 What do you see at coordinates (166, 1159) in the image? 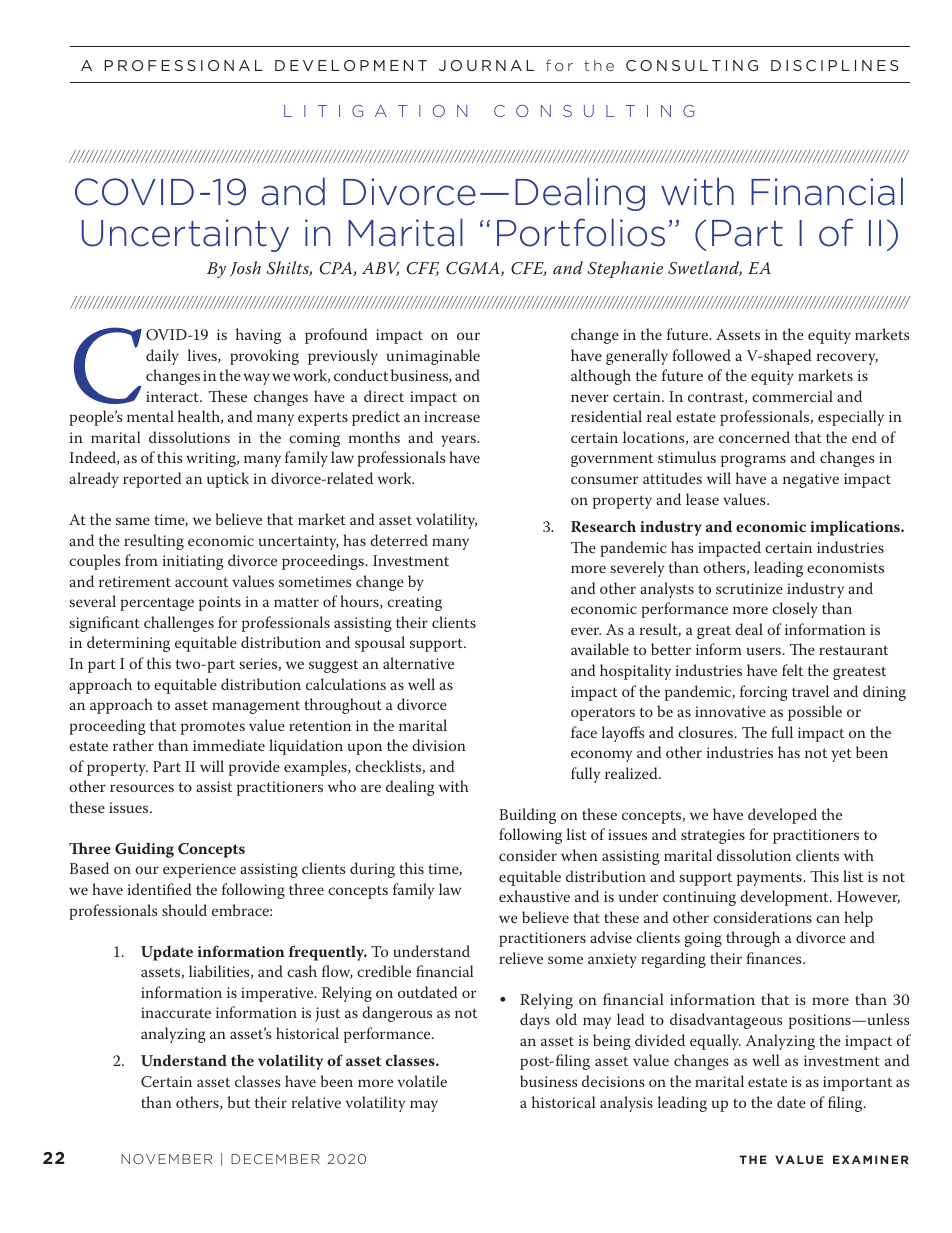
I see `NOVEMBER` at bounding box center [166, 1159].
